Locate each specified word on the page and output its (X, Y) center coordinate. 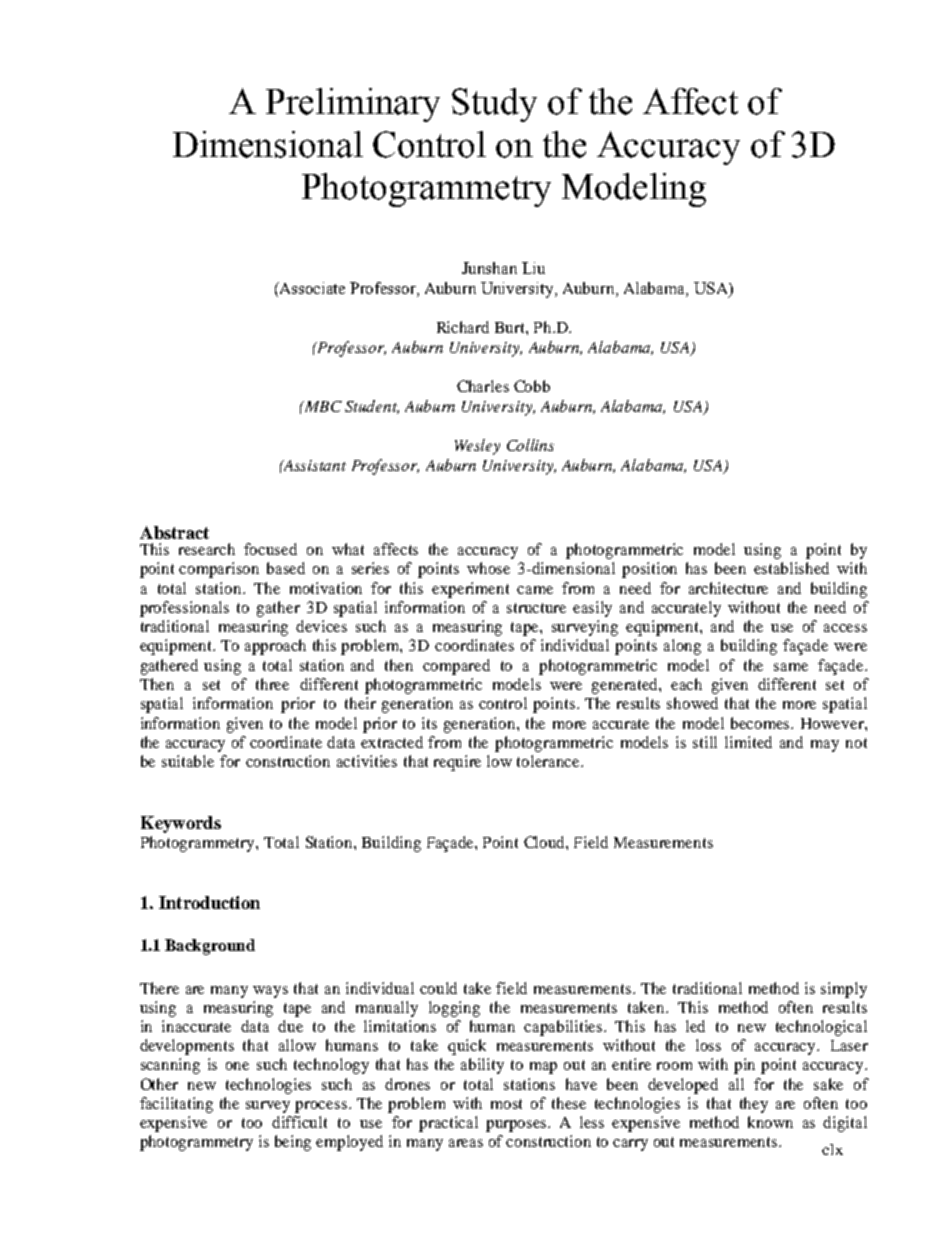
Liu (533, 268)
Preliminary (353, 105)
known (770, 1122)
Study (494, 105)
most (506, 1104)
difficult (299, 1122)
